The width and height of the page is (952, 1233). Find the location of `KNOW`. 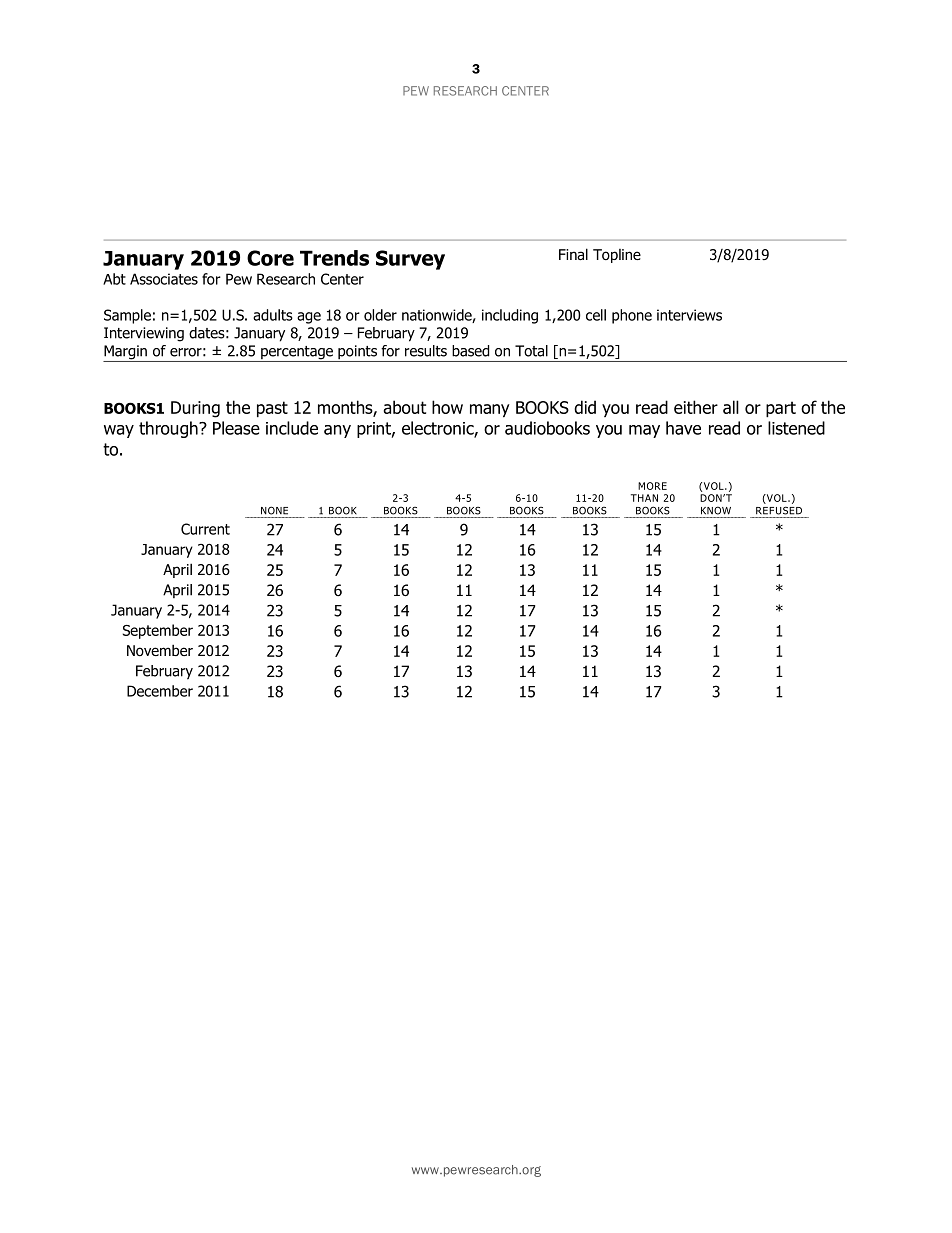

KNOW is located at coordinates (716, 510).
